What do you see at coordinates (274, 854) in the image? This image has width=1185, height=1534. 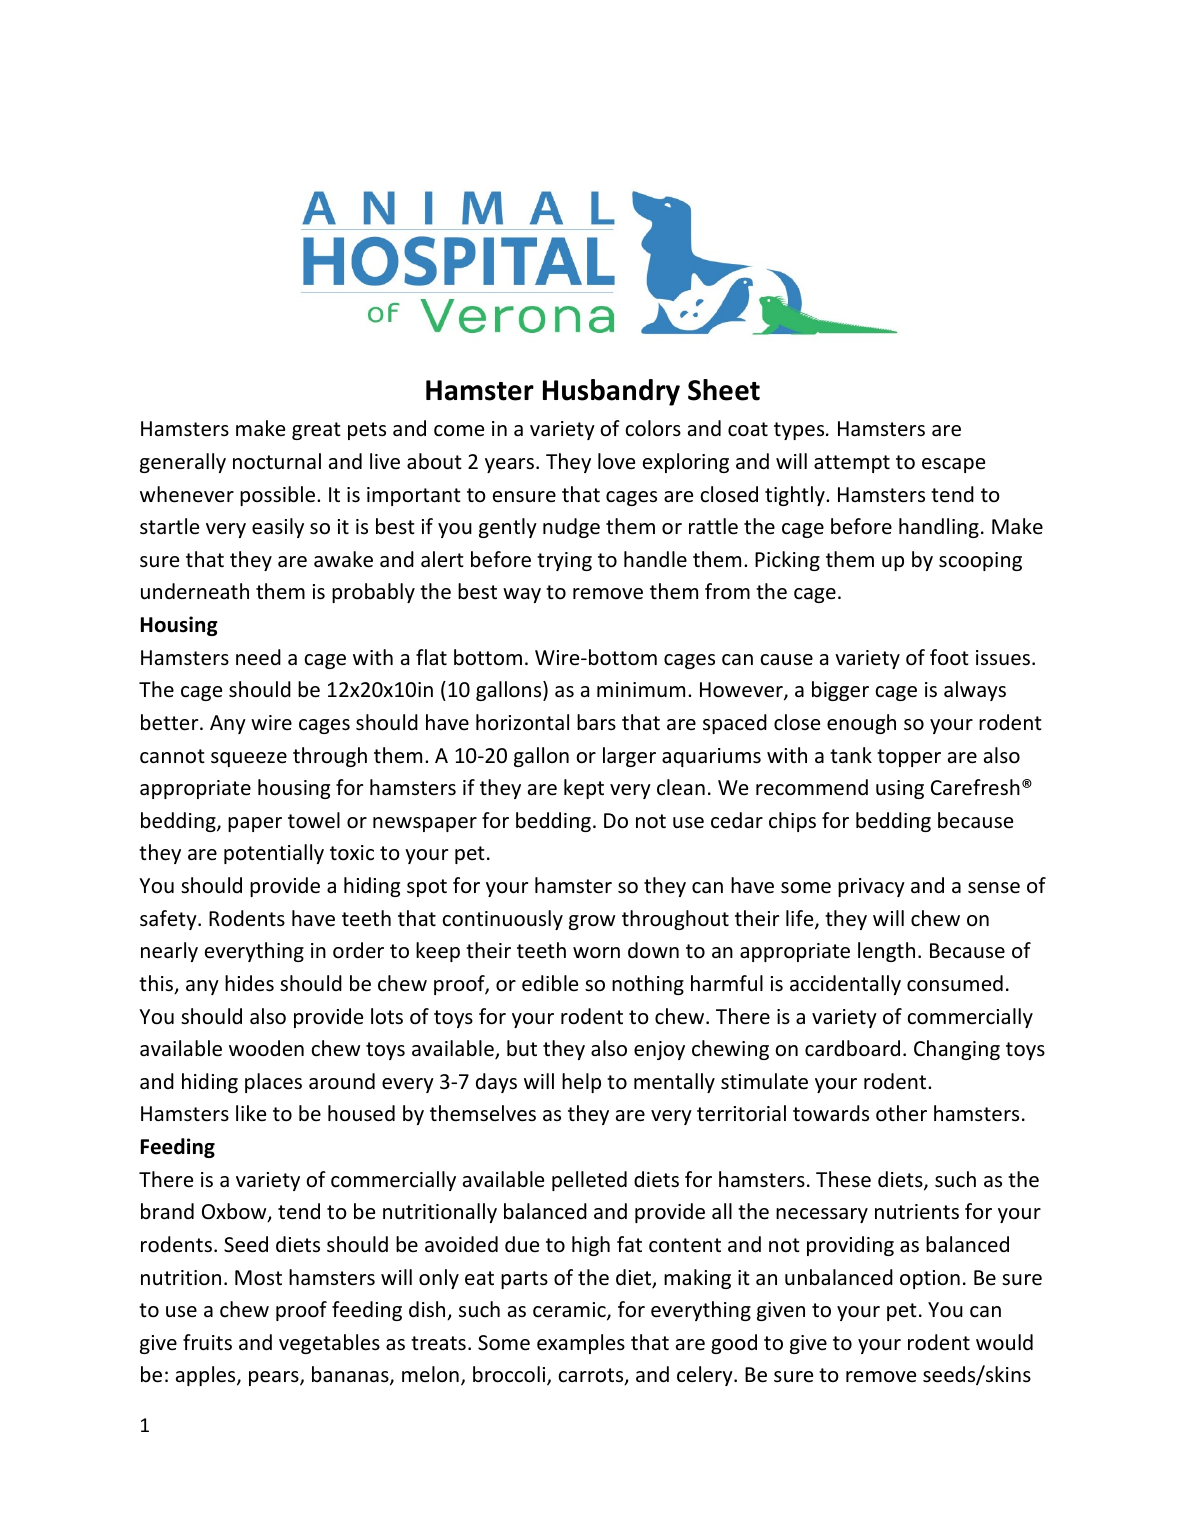 I see `potentially` at bounding box center [274, 854].
